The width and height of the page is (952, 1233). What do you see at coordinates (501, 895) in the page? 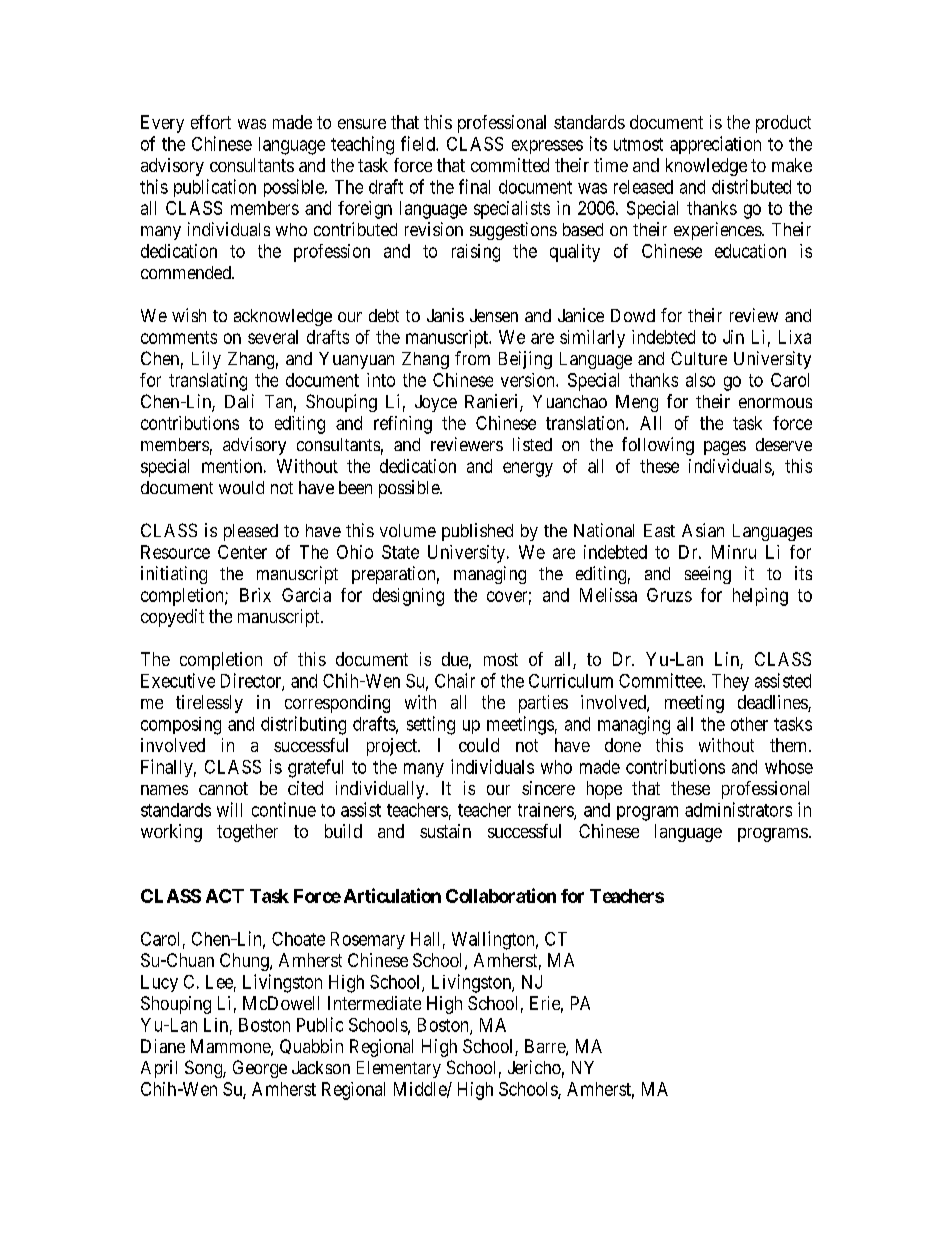
I see `Collaboration` at bounding box center [501, 895].
